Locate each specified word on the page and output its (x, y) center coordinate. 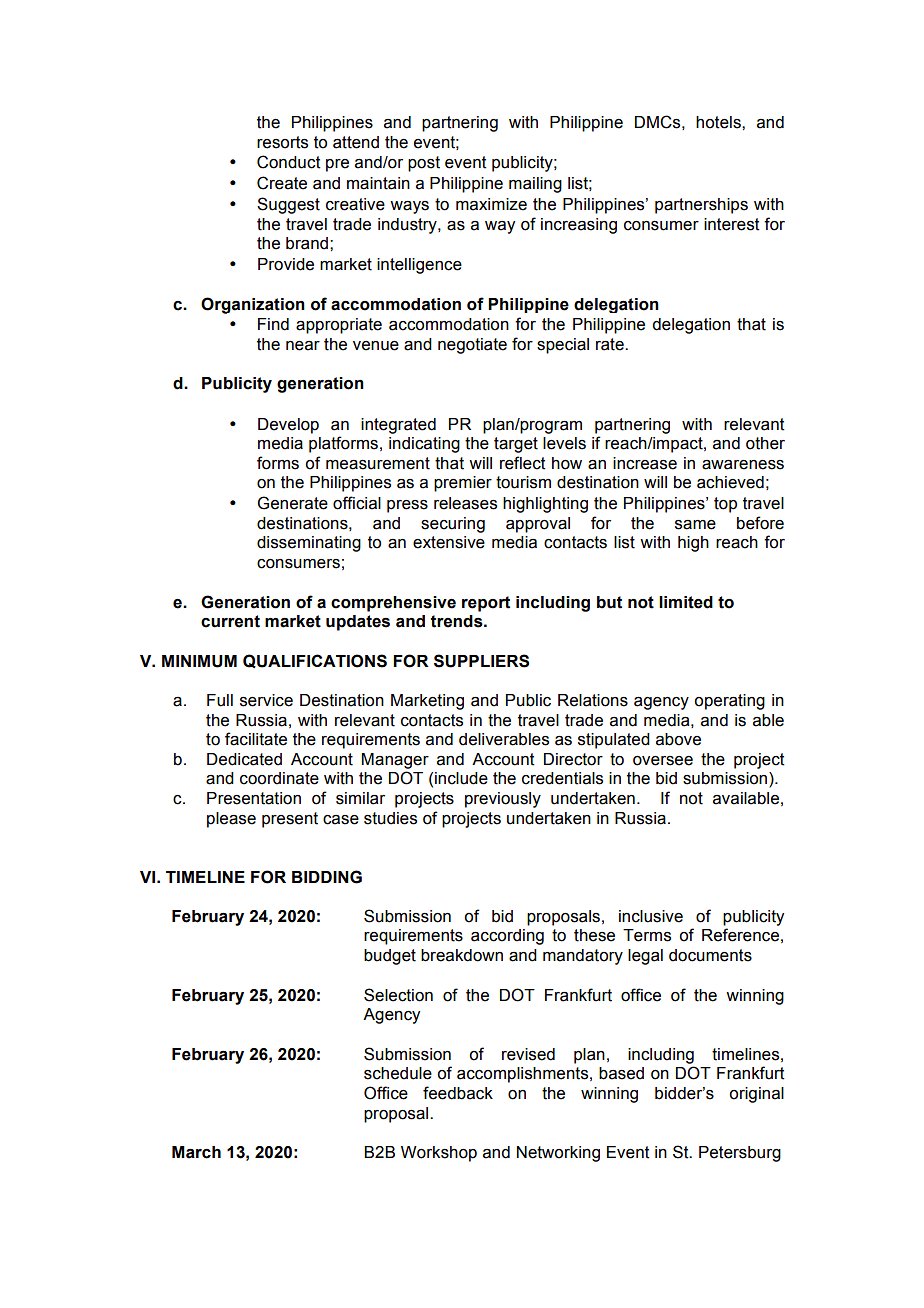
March (196, 1152)
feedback (458, 1093)
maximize (491, 204)
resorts (282, 142)
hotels (719, 122)
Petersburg (740, 1154)
